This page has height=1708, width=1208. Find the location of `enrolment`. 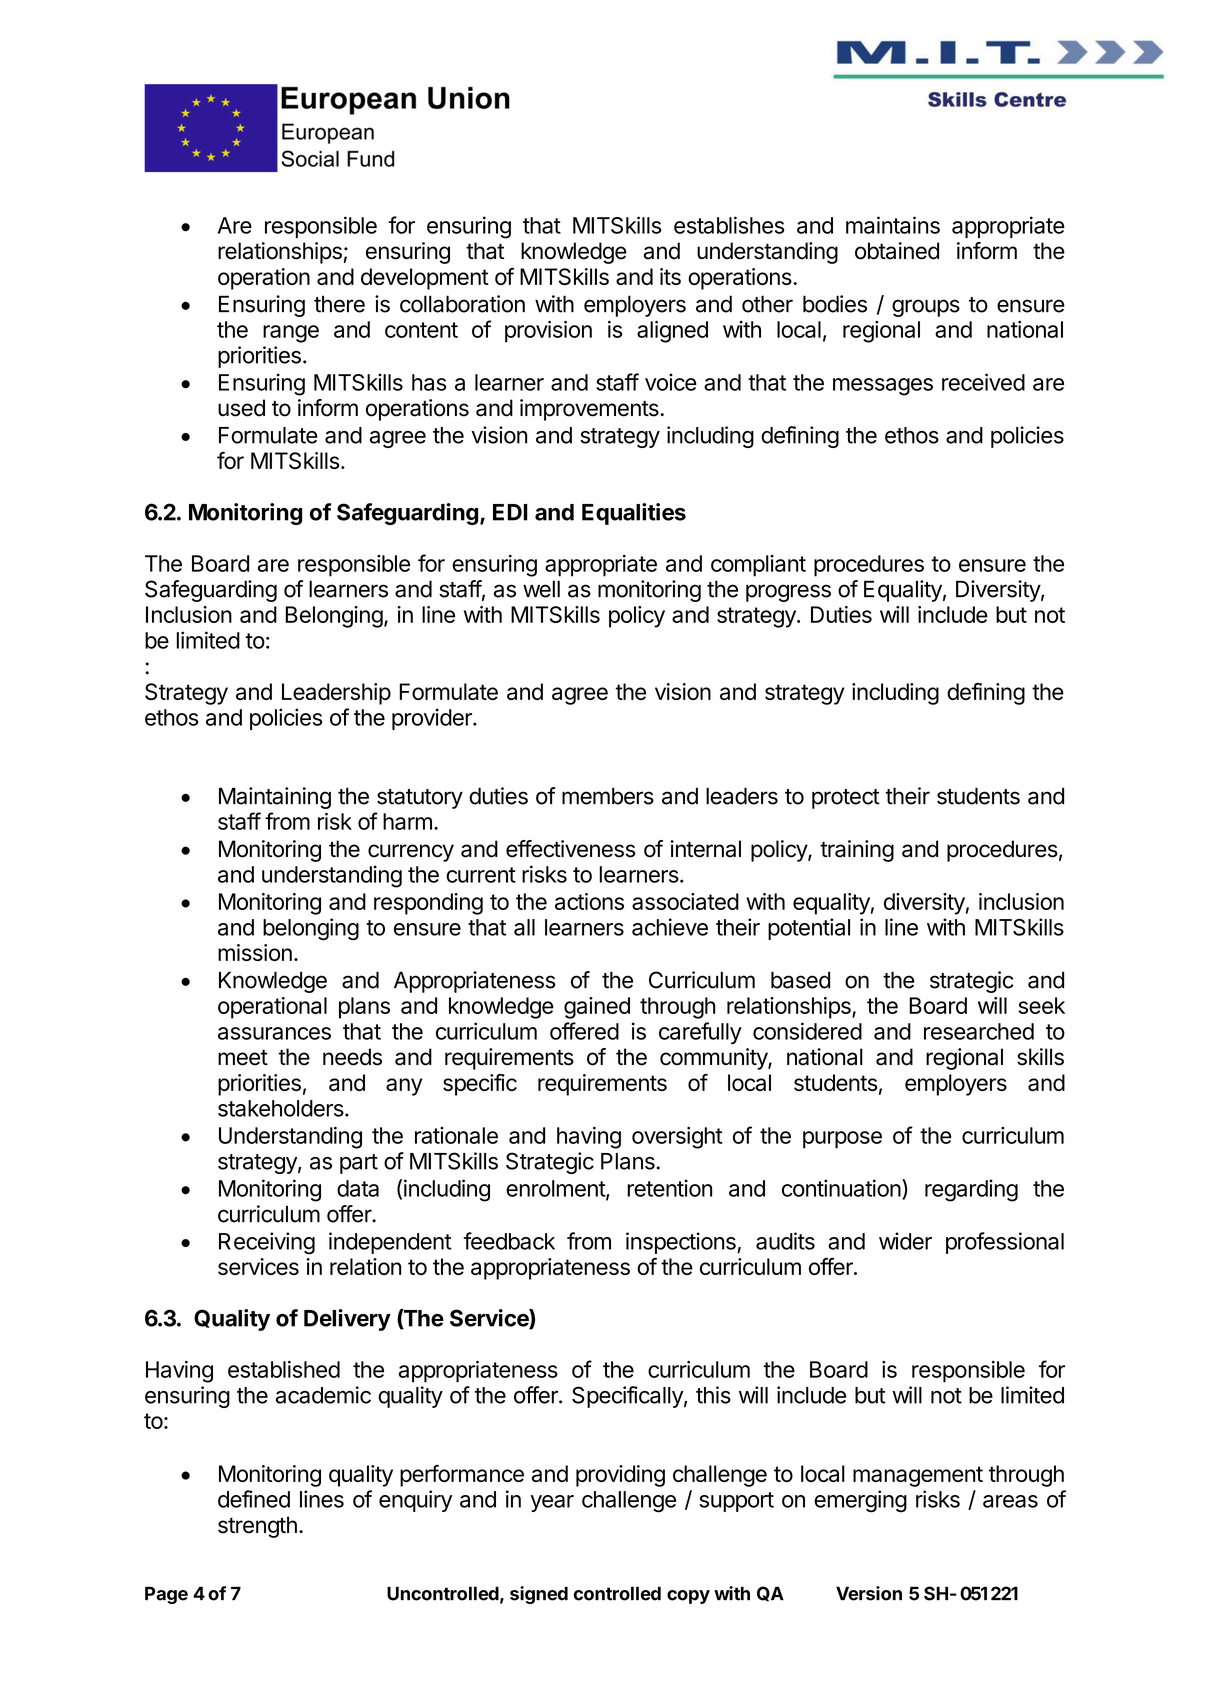

enrolment is located at coordinates (556, 1189).
